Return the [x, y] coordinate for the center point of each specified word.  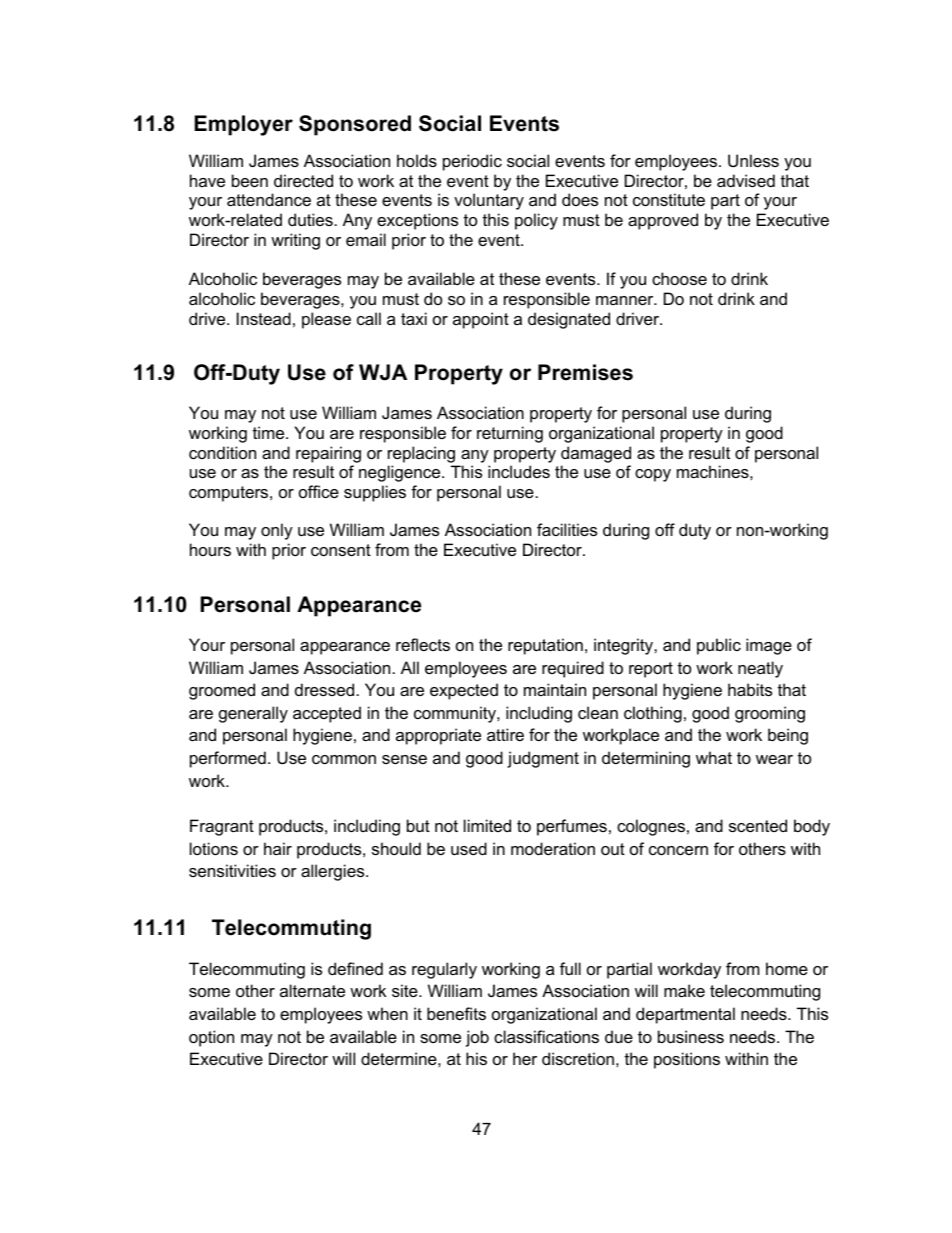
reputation [545, 646]
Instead [264, 318]
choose [679, 278]
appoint [481, 320]
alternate [312, 990]
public [719, 646]
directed [303, 180]
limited [487, 825]
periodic [472, 162]
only [277, 531]
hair [278, 848]
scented [758, 825]
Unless [753, 160]
